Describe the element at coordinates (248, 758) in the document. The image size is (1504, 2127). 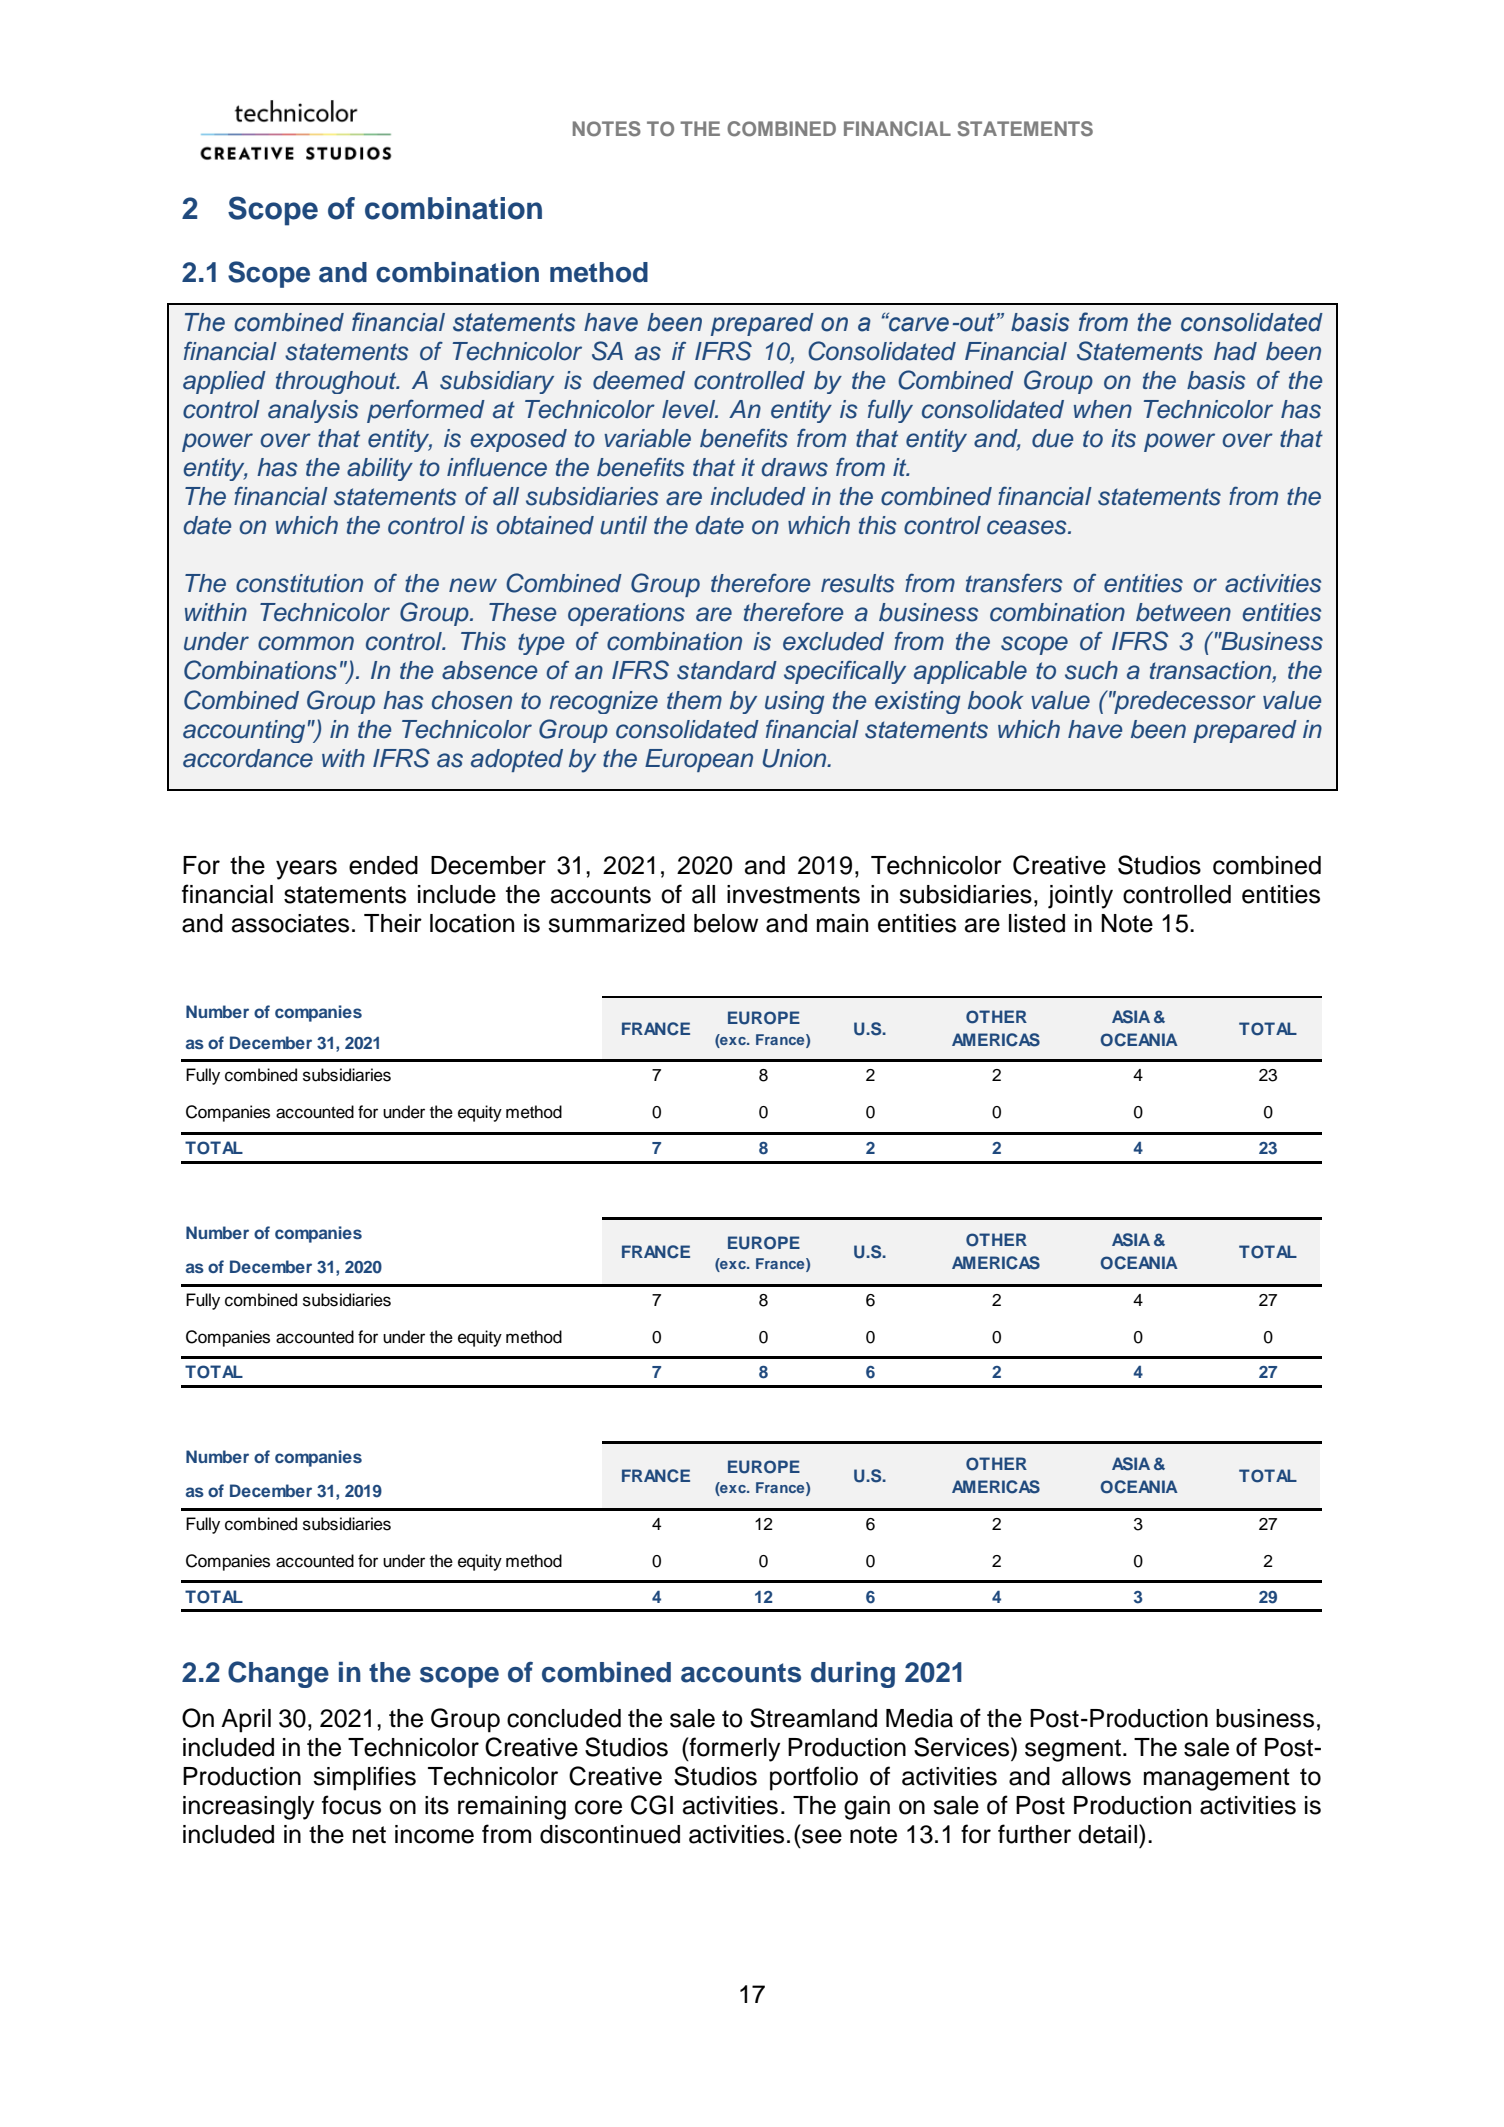
I see `accordance` at that location.
